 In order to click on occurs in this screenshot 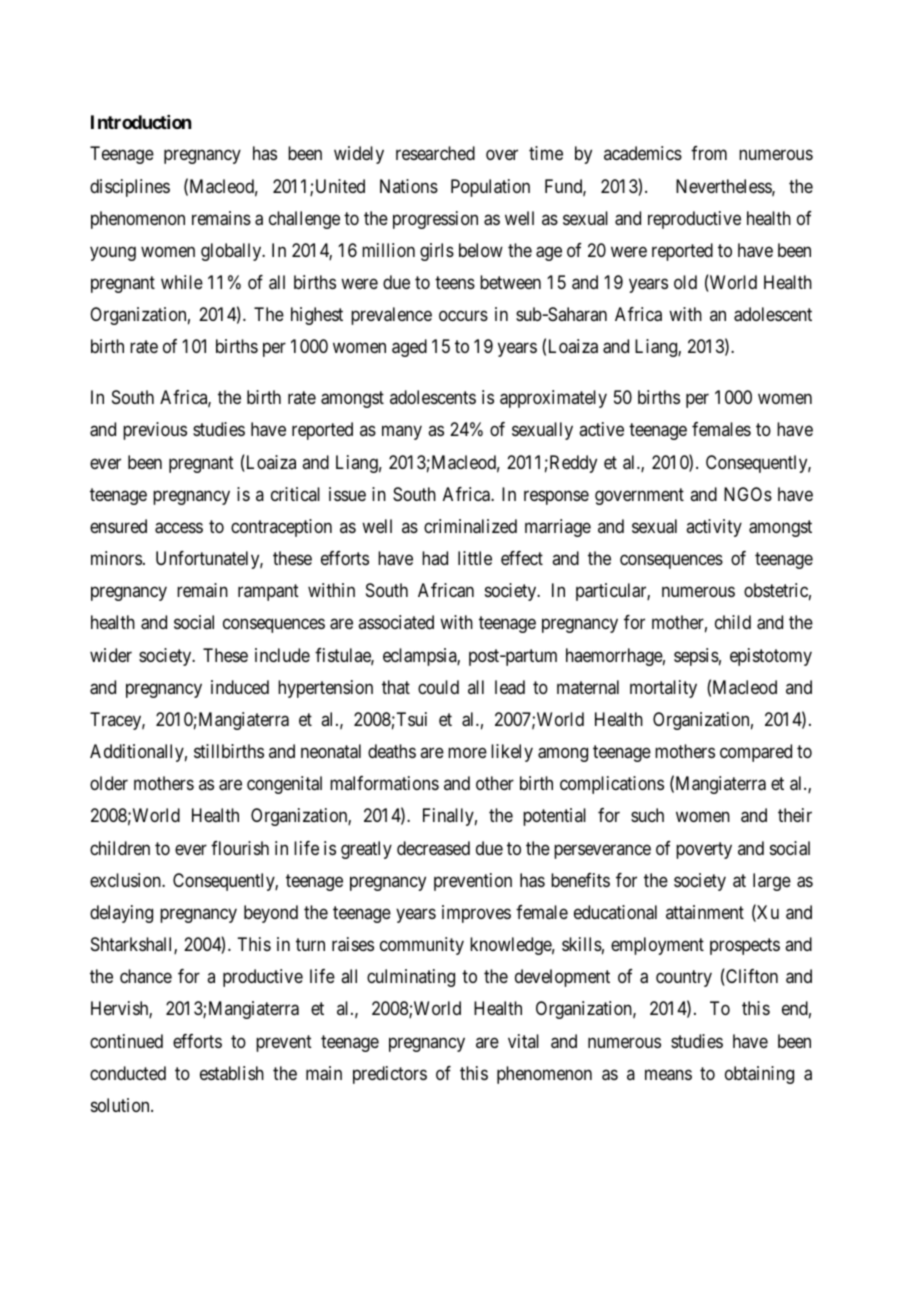, I will do `click(463, 316)`.
